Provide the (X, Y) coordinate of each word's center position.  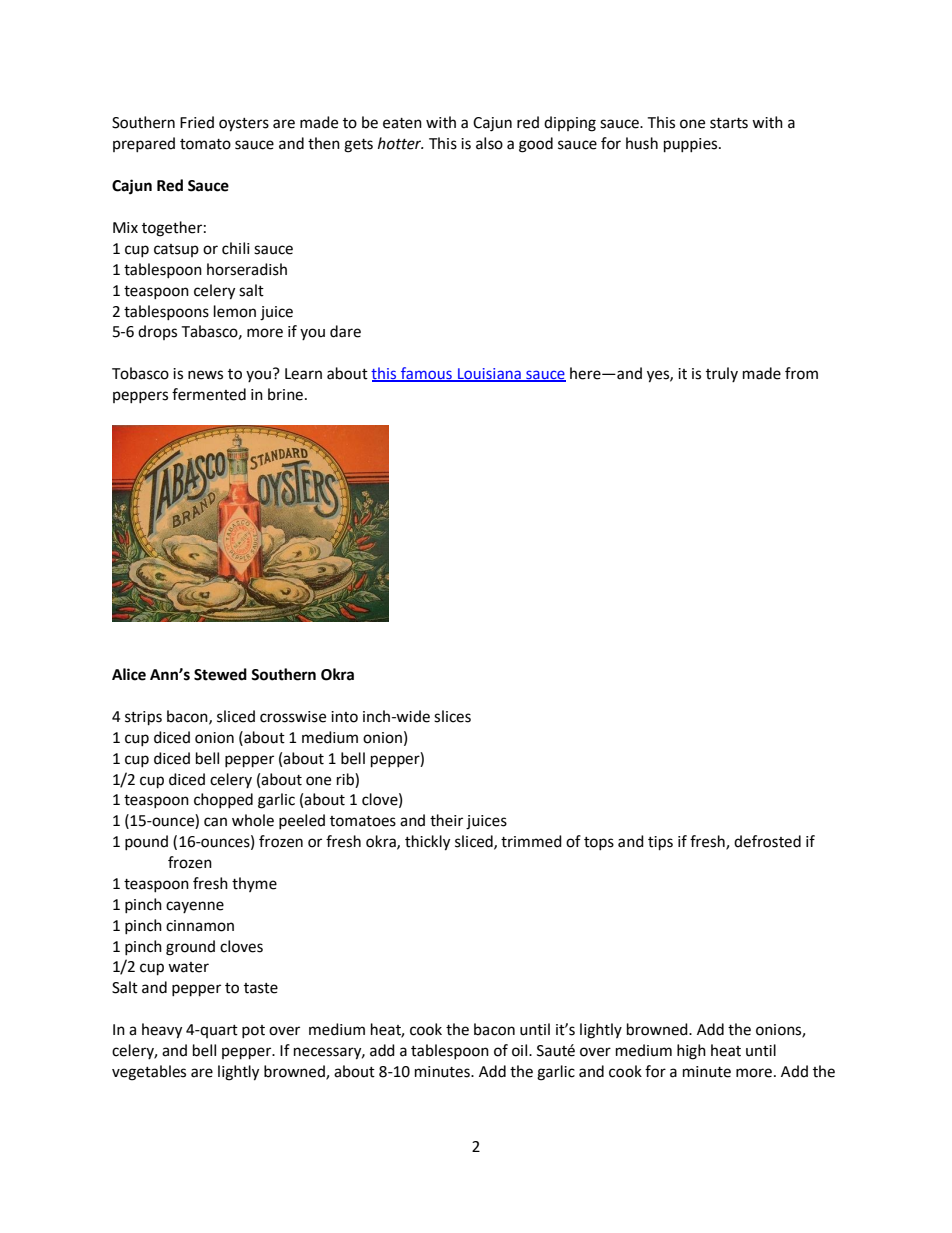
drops (157, 332)
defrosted (767, 841)
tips (660, 843)
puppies (692, 145)
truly (722, 374)
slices (452, 716)
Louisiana (489, 375)
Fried (197, 122)
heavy (162, 1031)
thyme (254, 884)
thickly (427, 843)
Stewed (220, 674)
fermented (209, 394)
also (489, 143)
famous (426, 374)
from (801, 373)
